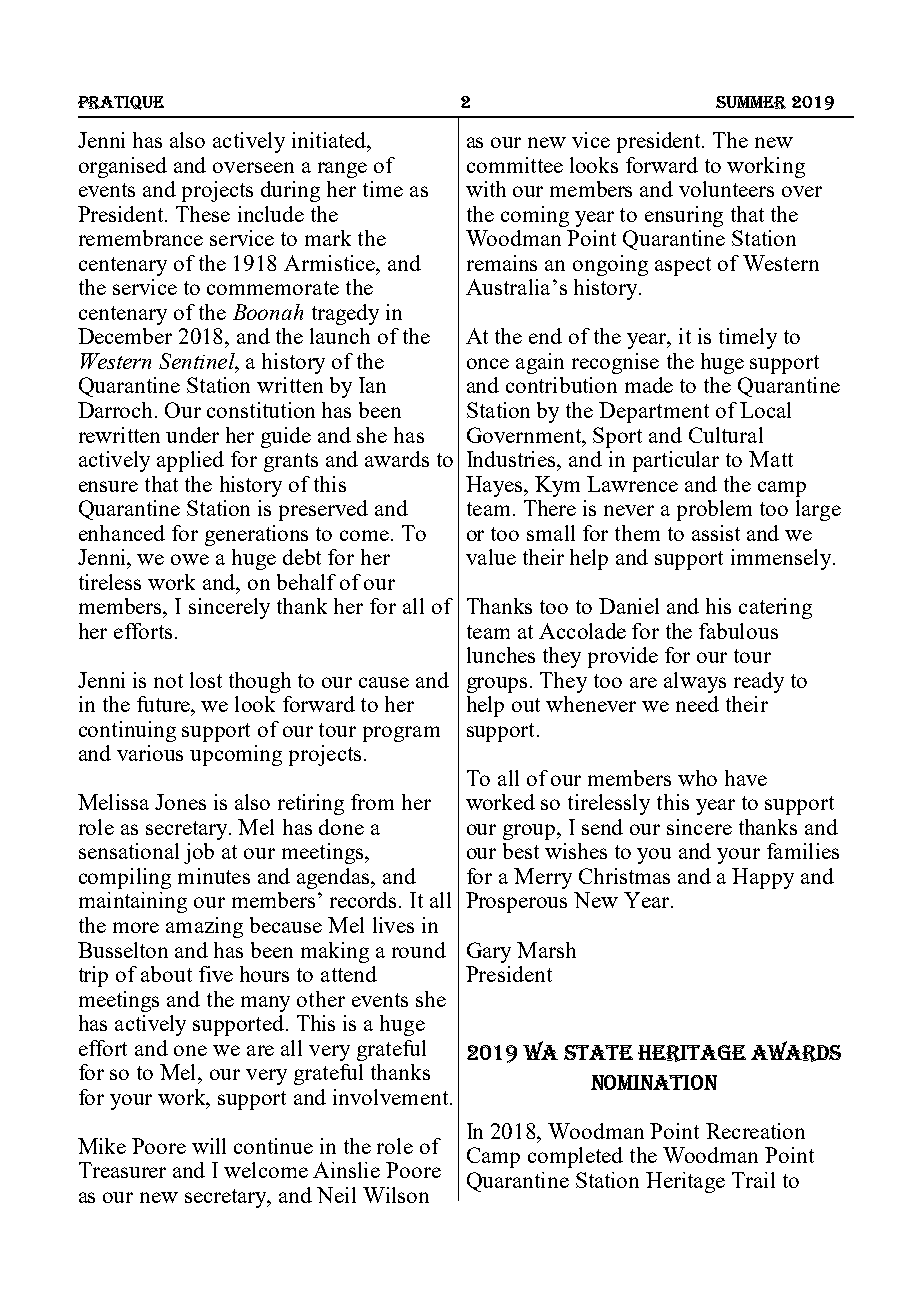 The image size is (924, 1307). Describe the element at coordinates (515, 165) in the screenshot. I see `committee` at that location.
